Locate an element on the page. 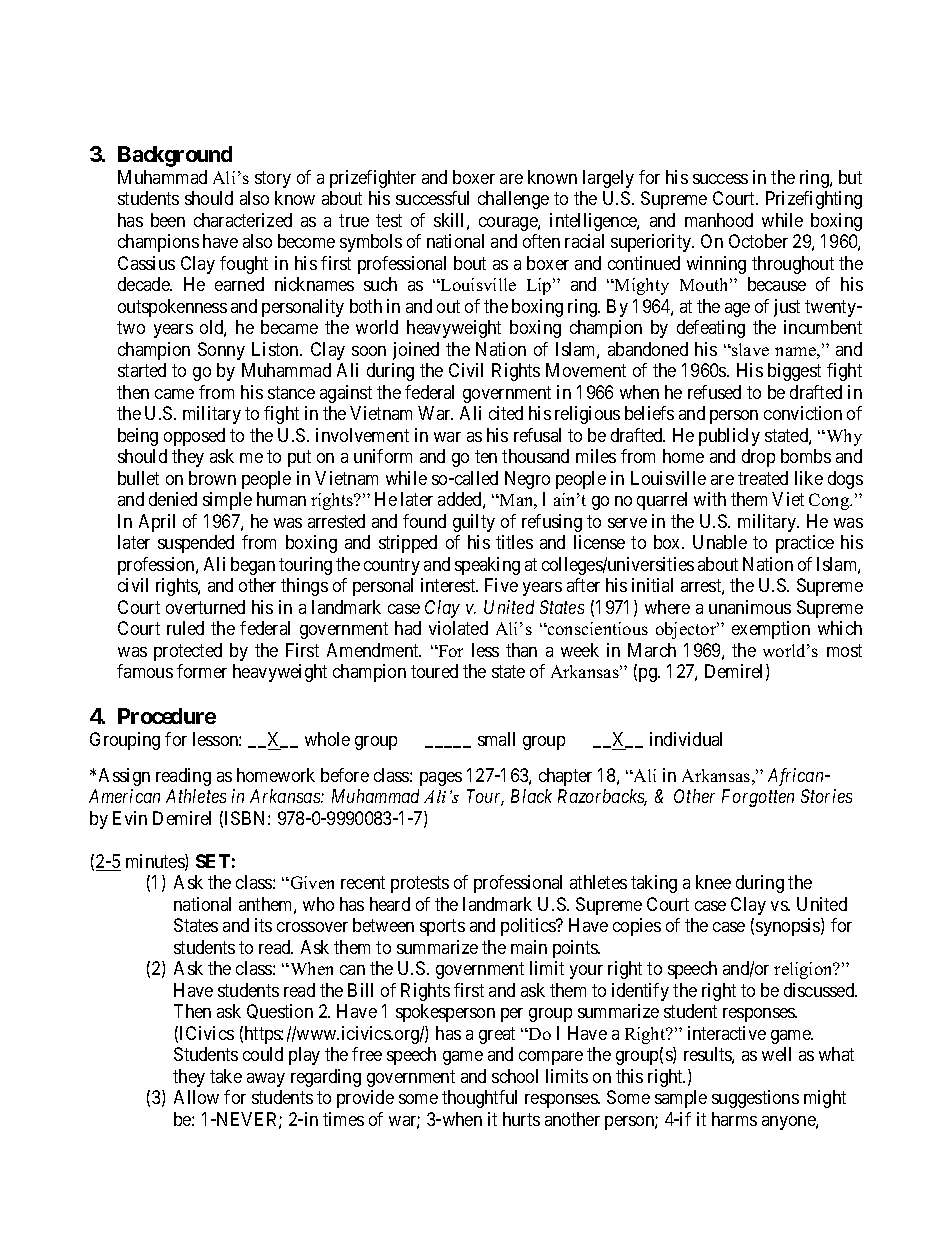 The height and width of the document is (1233, 952). ruled is located at coordinates (185, 628).
